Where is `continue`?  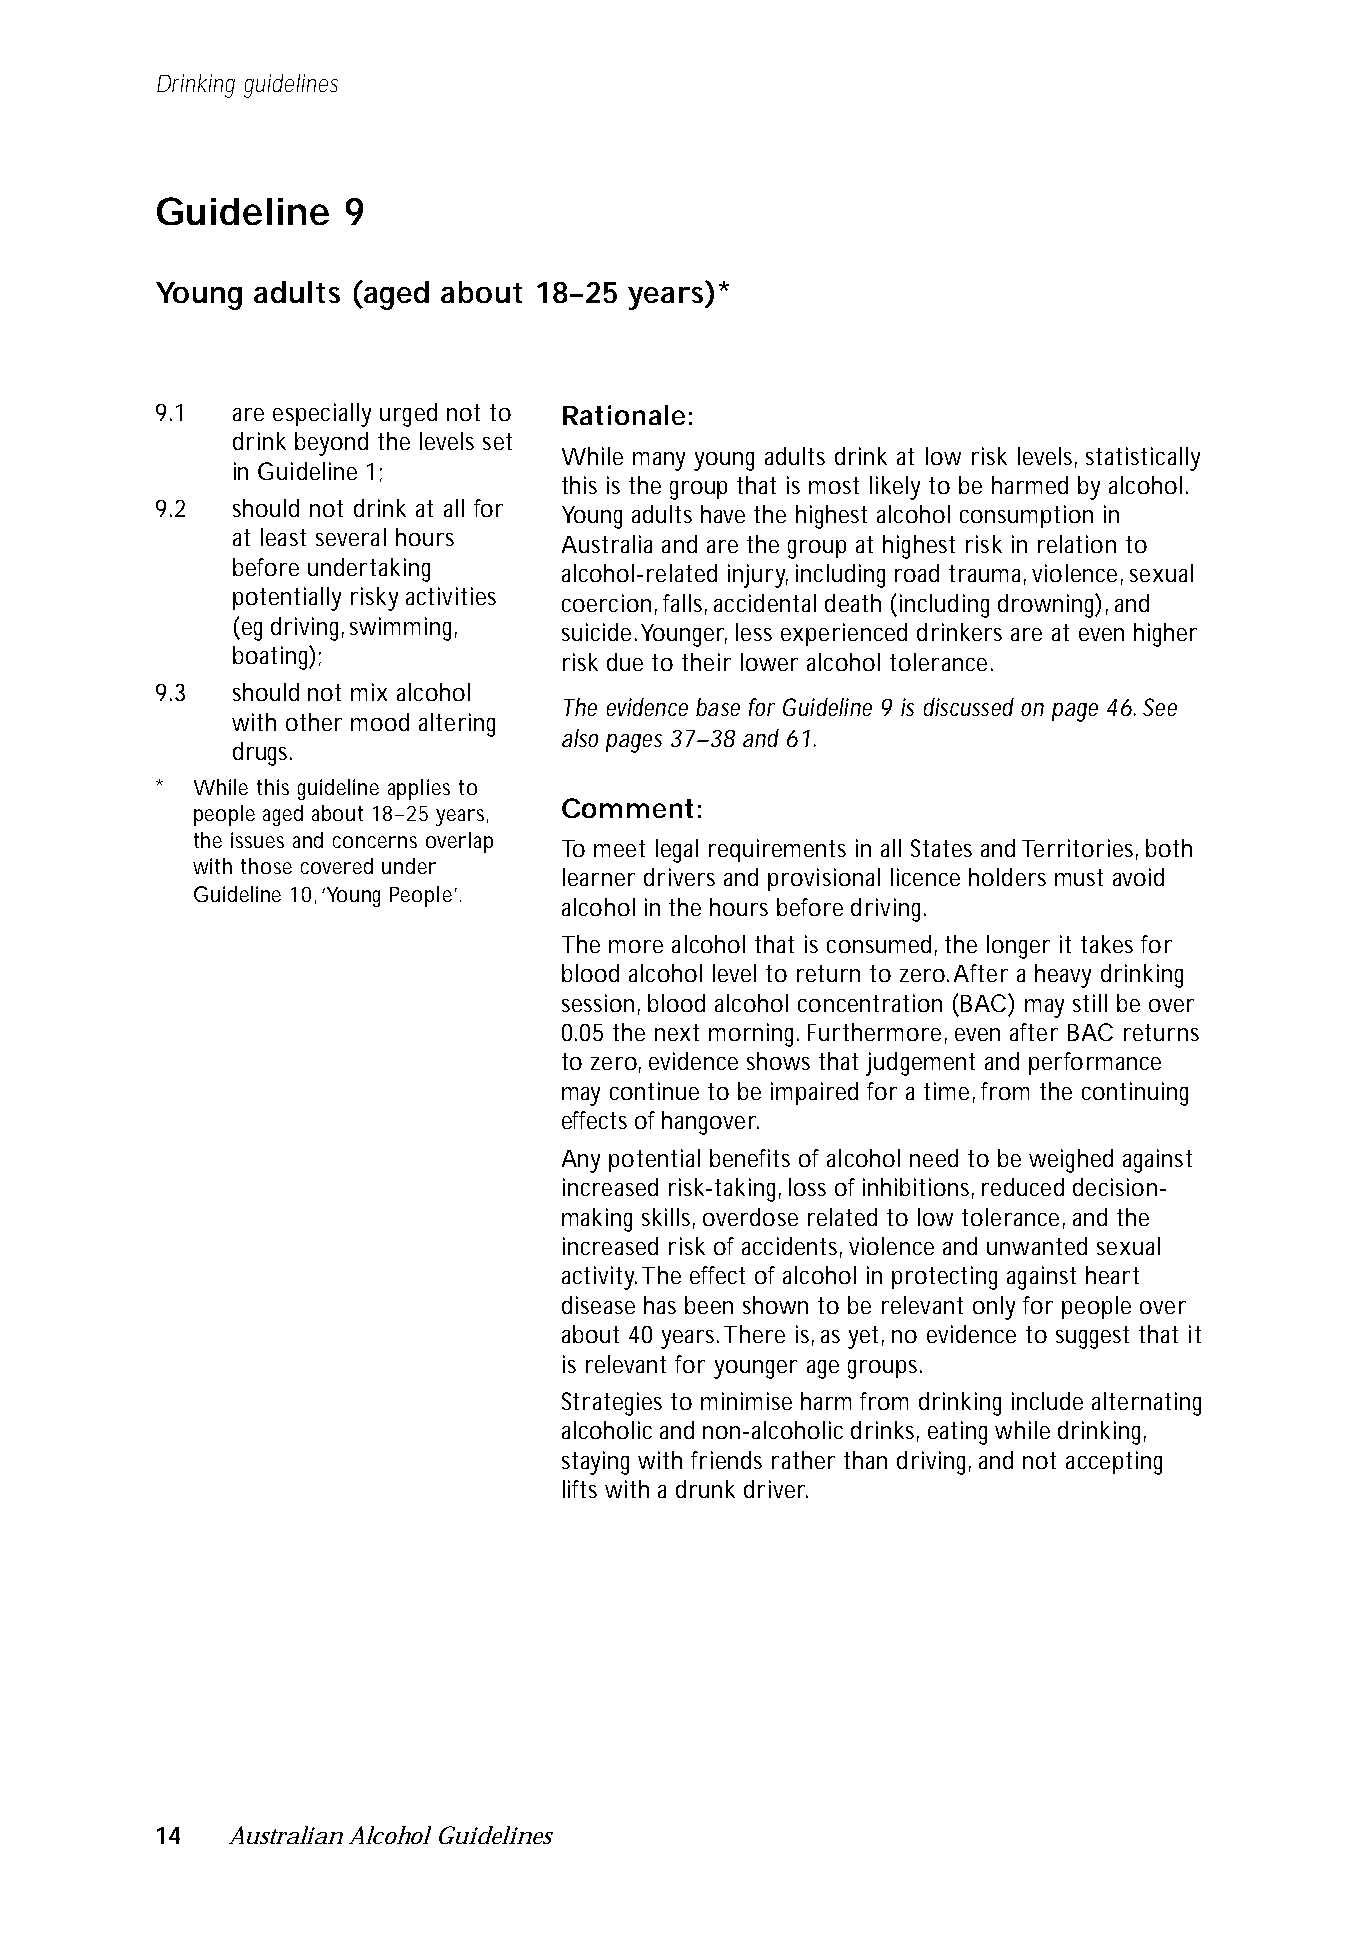 continue is located at coordinates (654, 1091).
